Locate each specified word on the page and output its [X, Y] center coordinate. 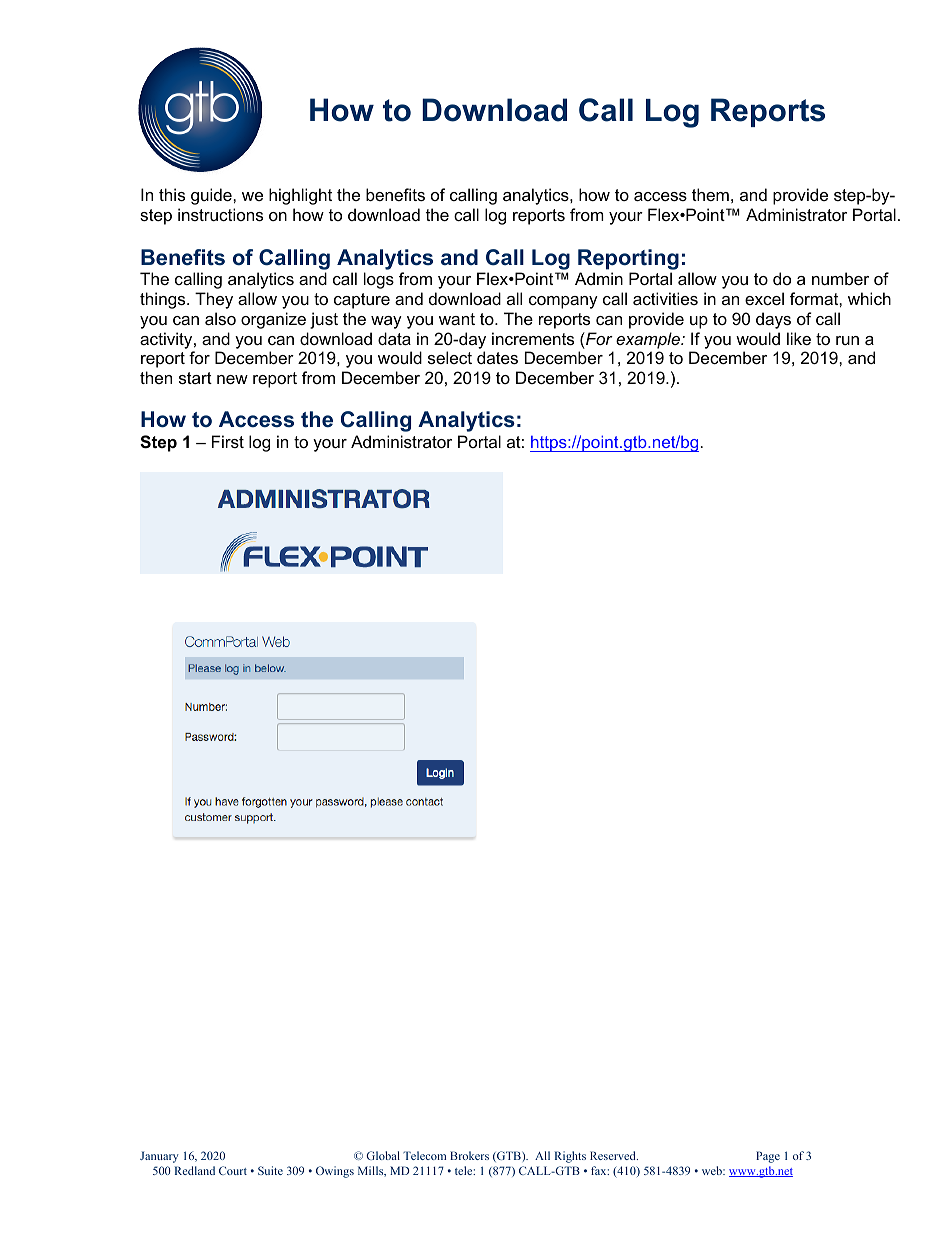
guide [212, 196]
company [563, 302]
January [159, 1157]
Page [768, 1157]
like [799, 338]
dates [497, 357]
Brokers [469, 1155]
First [228, 441]
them [710, 194]
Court [233, 1170]
